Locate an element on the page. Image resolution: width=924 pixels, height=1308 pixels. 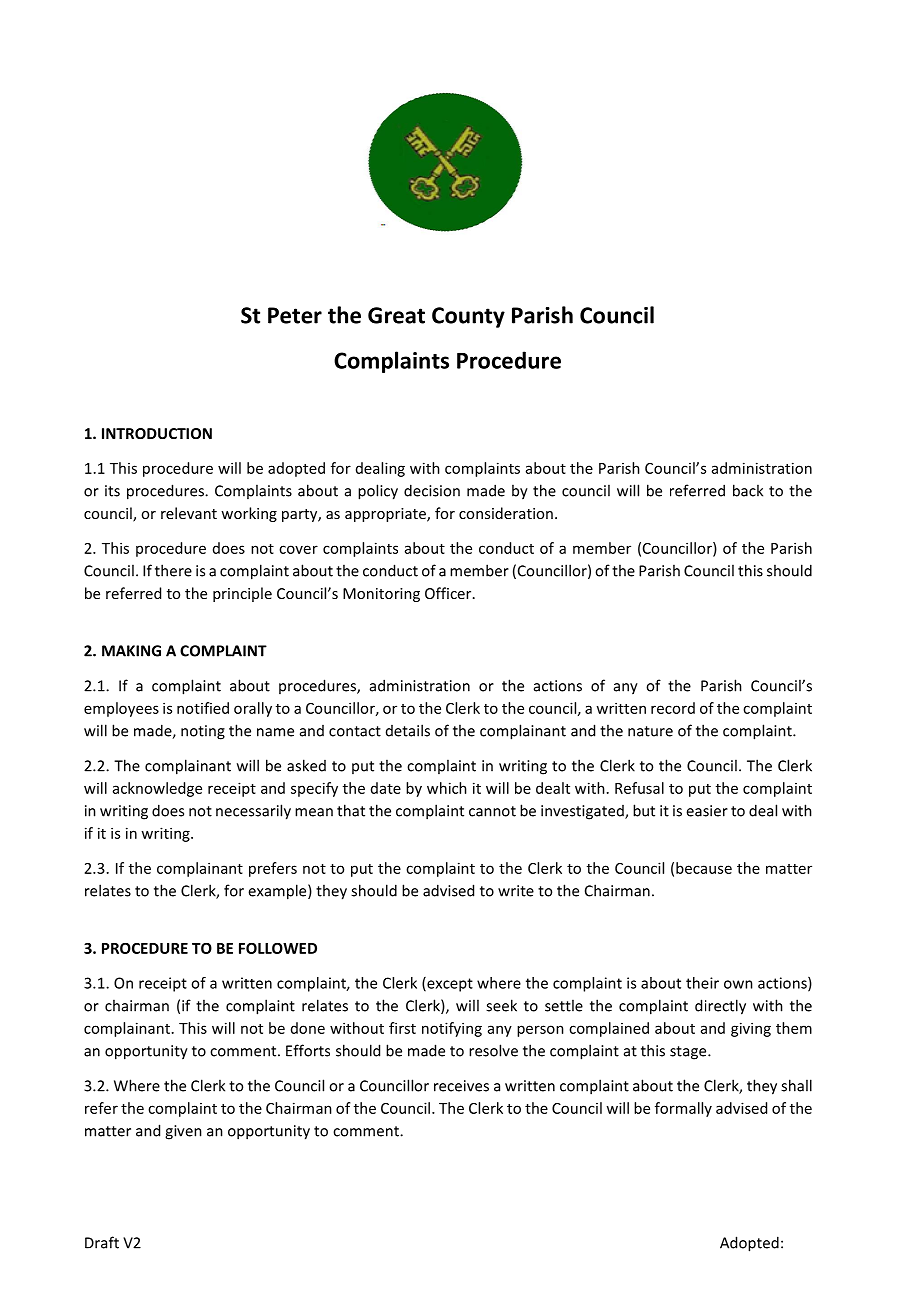
County is located at coordinates (468, 317).
